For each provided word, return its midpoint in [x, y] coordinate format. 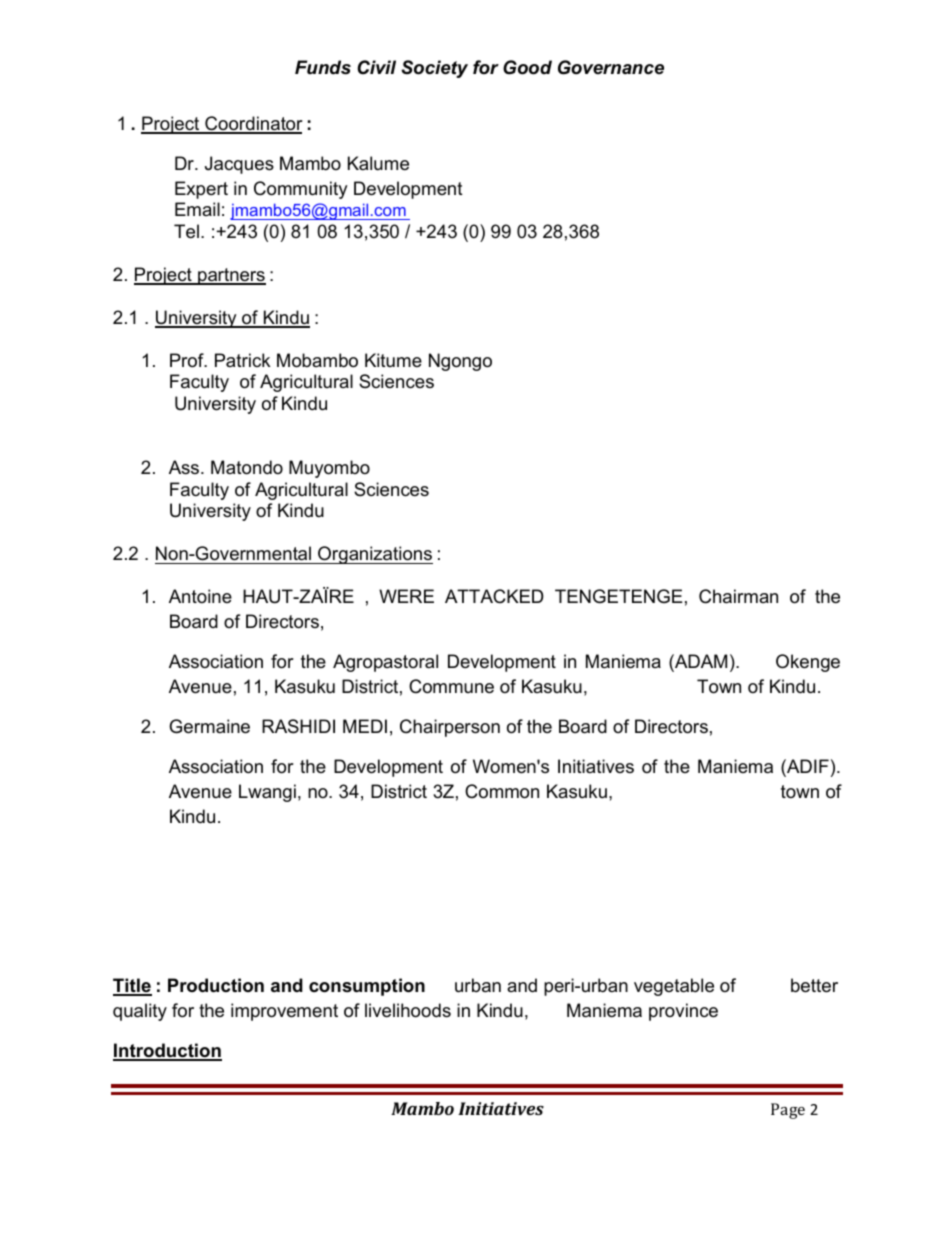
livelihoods [408, 1010]
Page [788, 1111]
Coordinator [253, 124]
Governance [611, 67]
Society [434, 69]
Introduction [167, 1051]
